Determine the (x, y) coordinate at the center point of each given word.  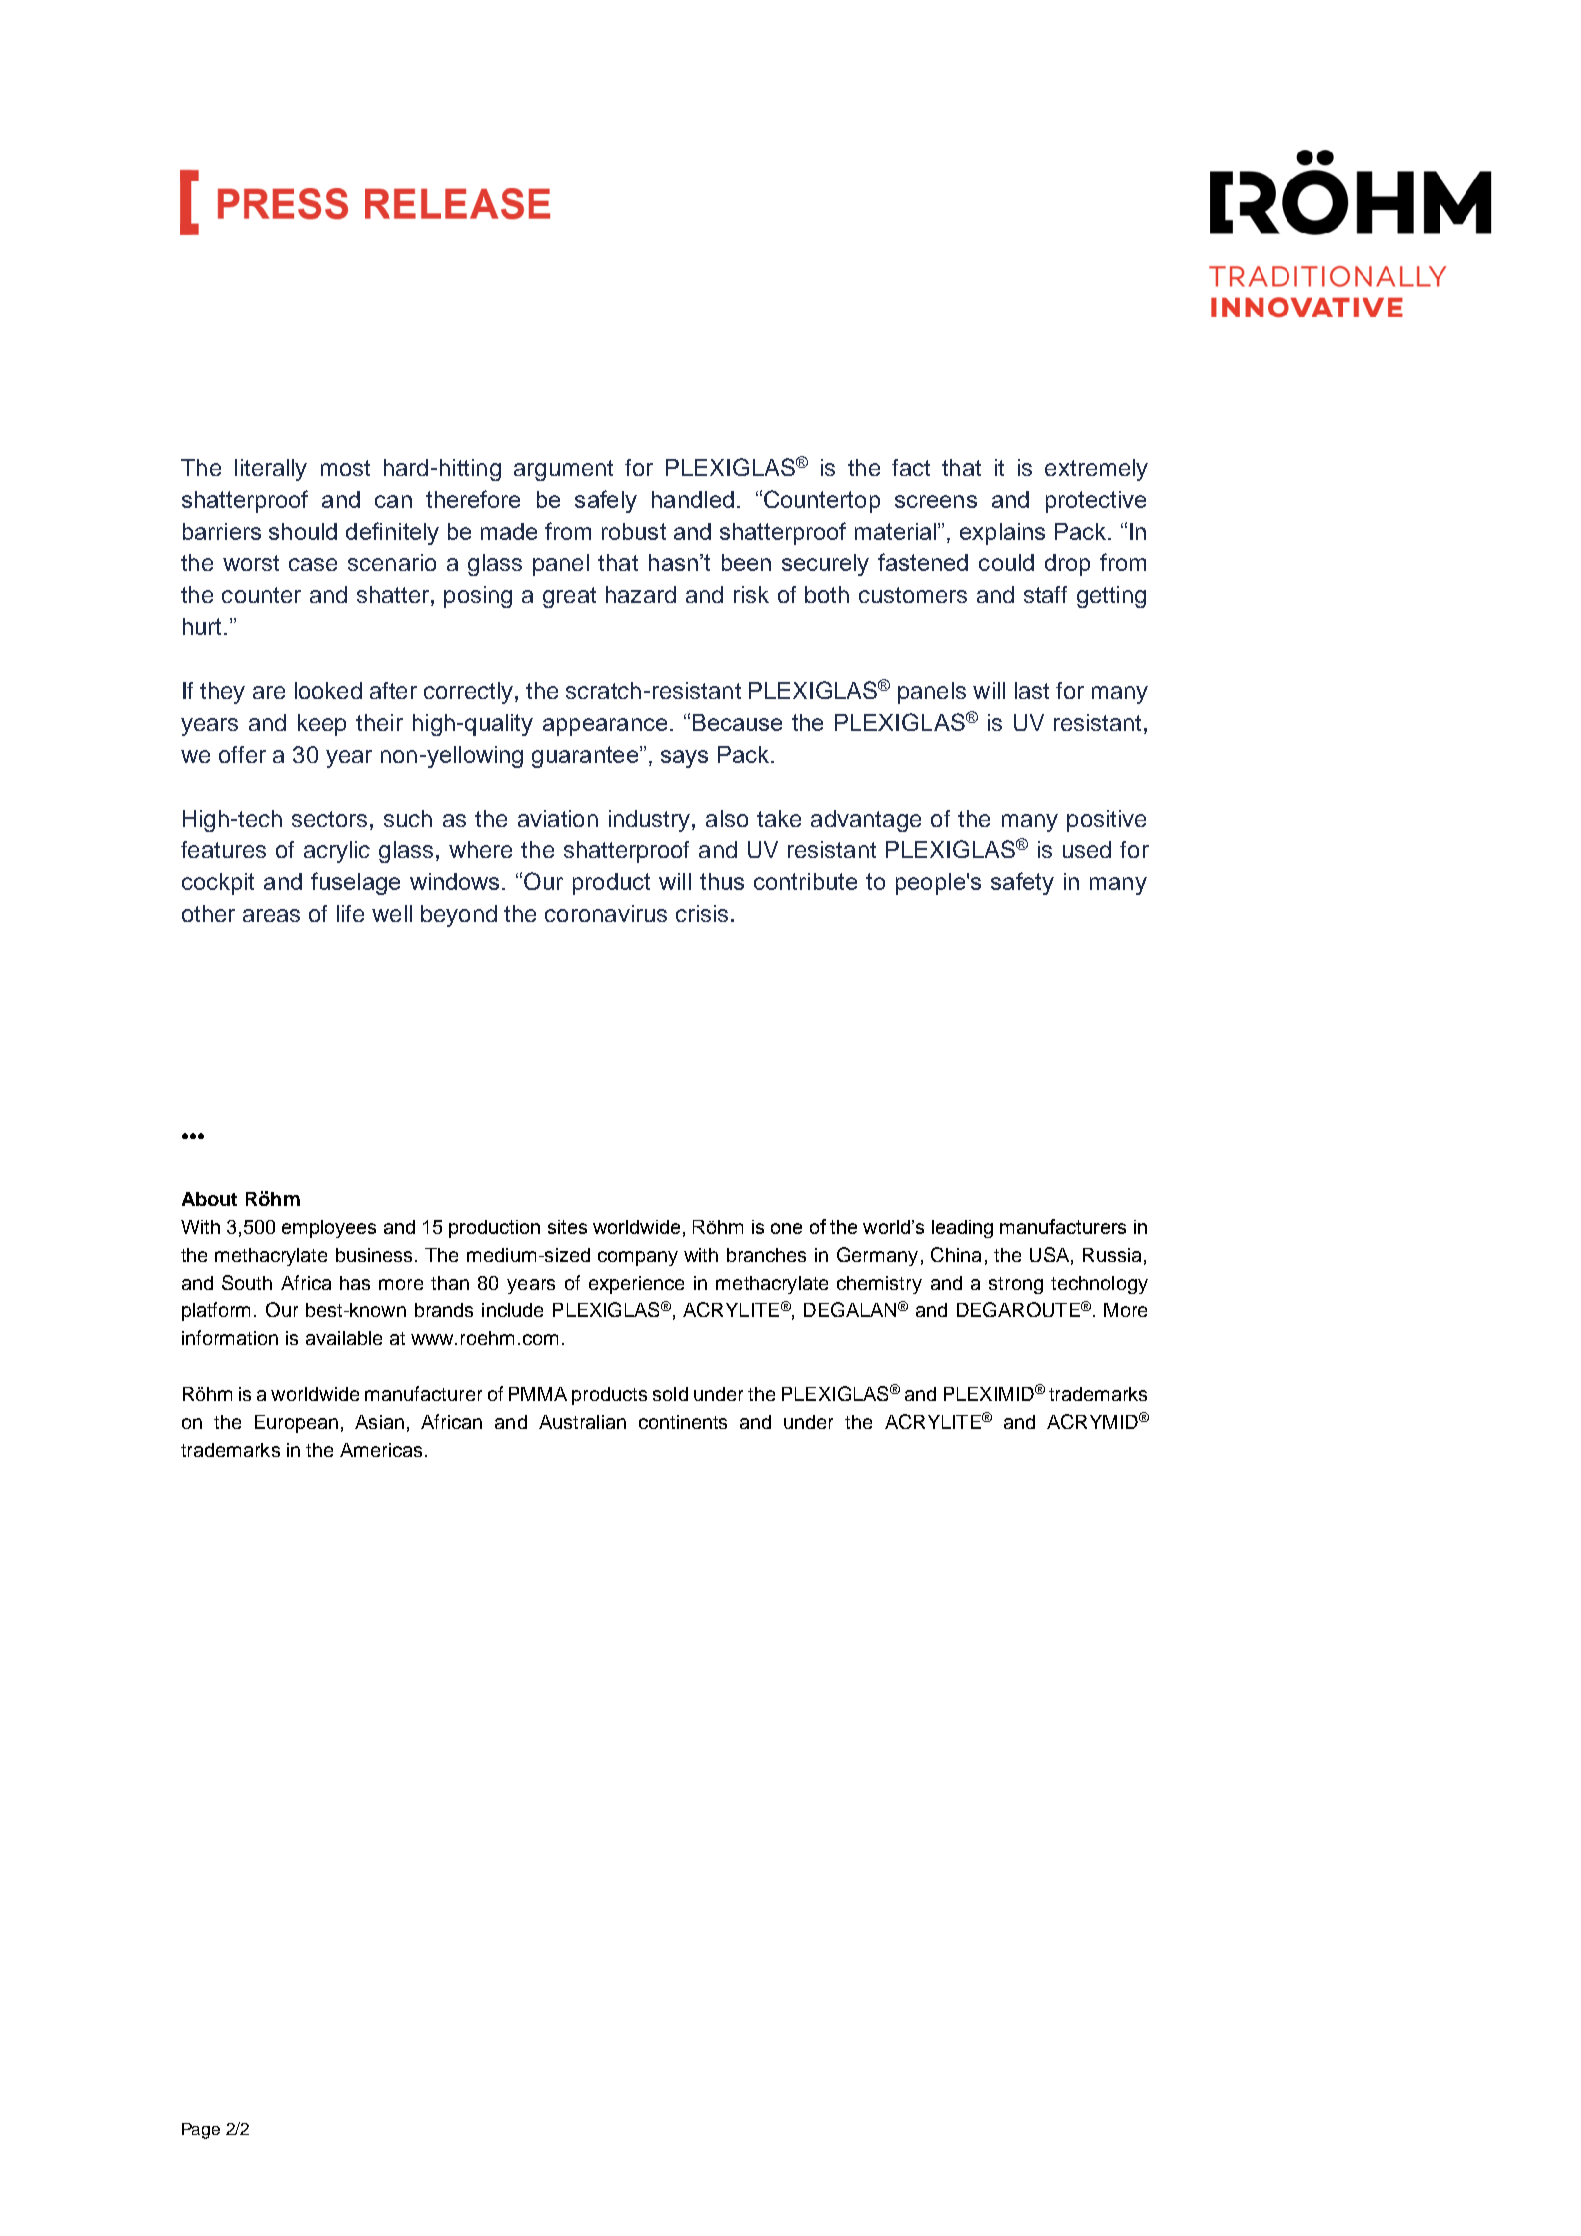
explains (1002, 534)
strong (1016, 1285)
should (303, 531)
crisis (702, 913)
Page (201, 2131)
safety (1022, 883)
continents (683, 1422)
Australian (582, 1422)
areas (271, 915)
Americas (381, 1450)
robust (634, 531)
